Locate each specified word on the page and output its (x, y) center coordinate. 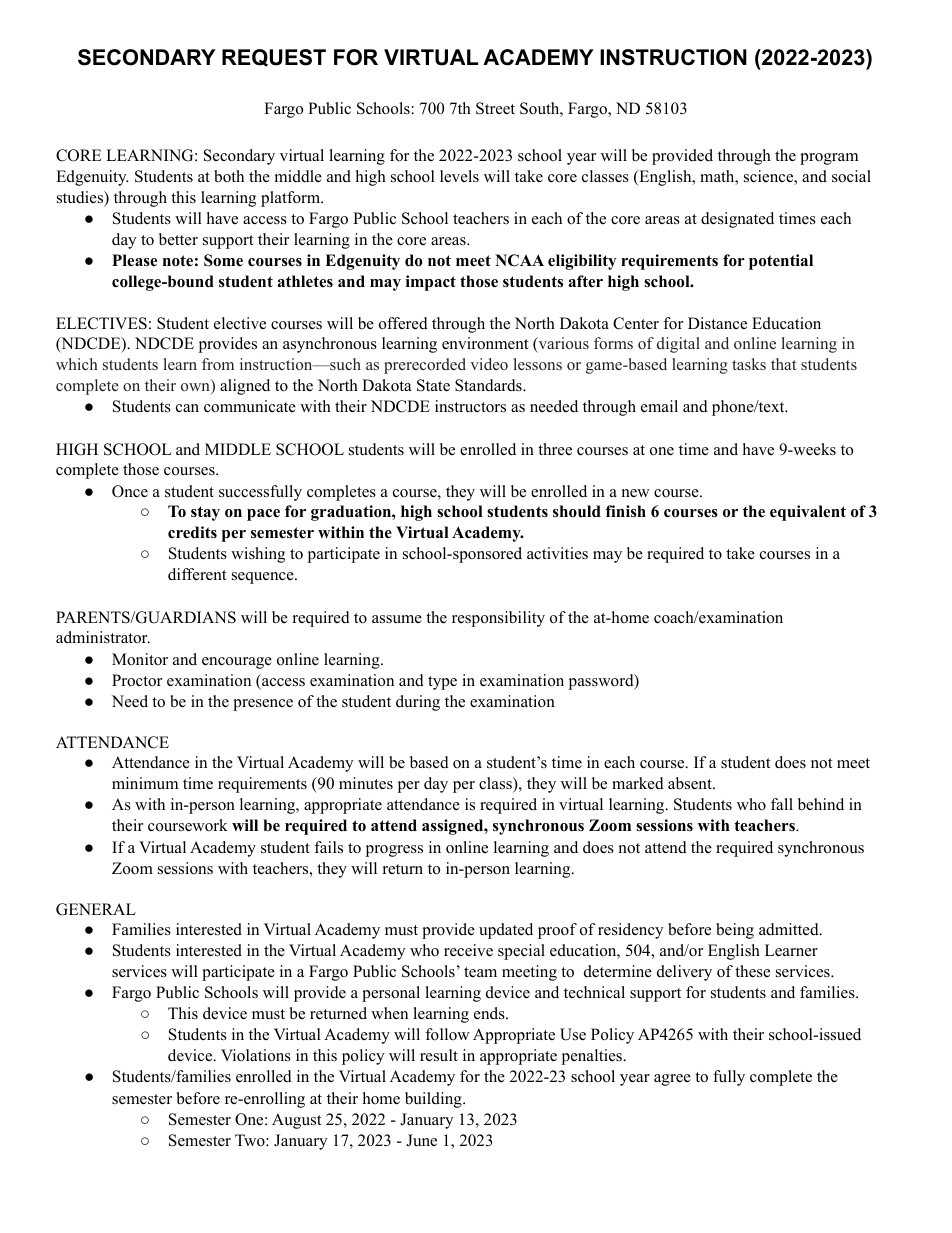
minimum (145, 783)
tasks (749, 364)
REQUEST (274, 58)
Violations (256, 1055)
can (187, 408)
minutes (366, 783)
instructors (470, 406)
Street (495, 108)
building (434, 1100)
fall (782, 804)
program (829, 159)
